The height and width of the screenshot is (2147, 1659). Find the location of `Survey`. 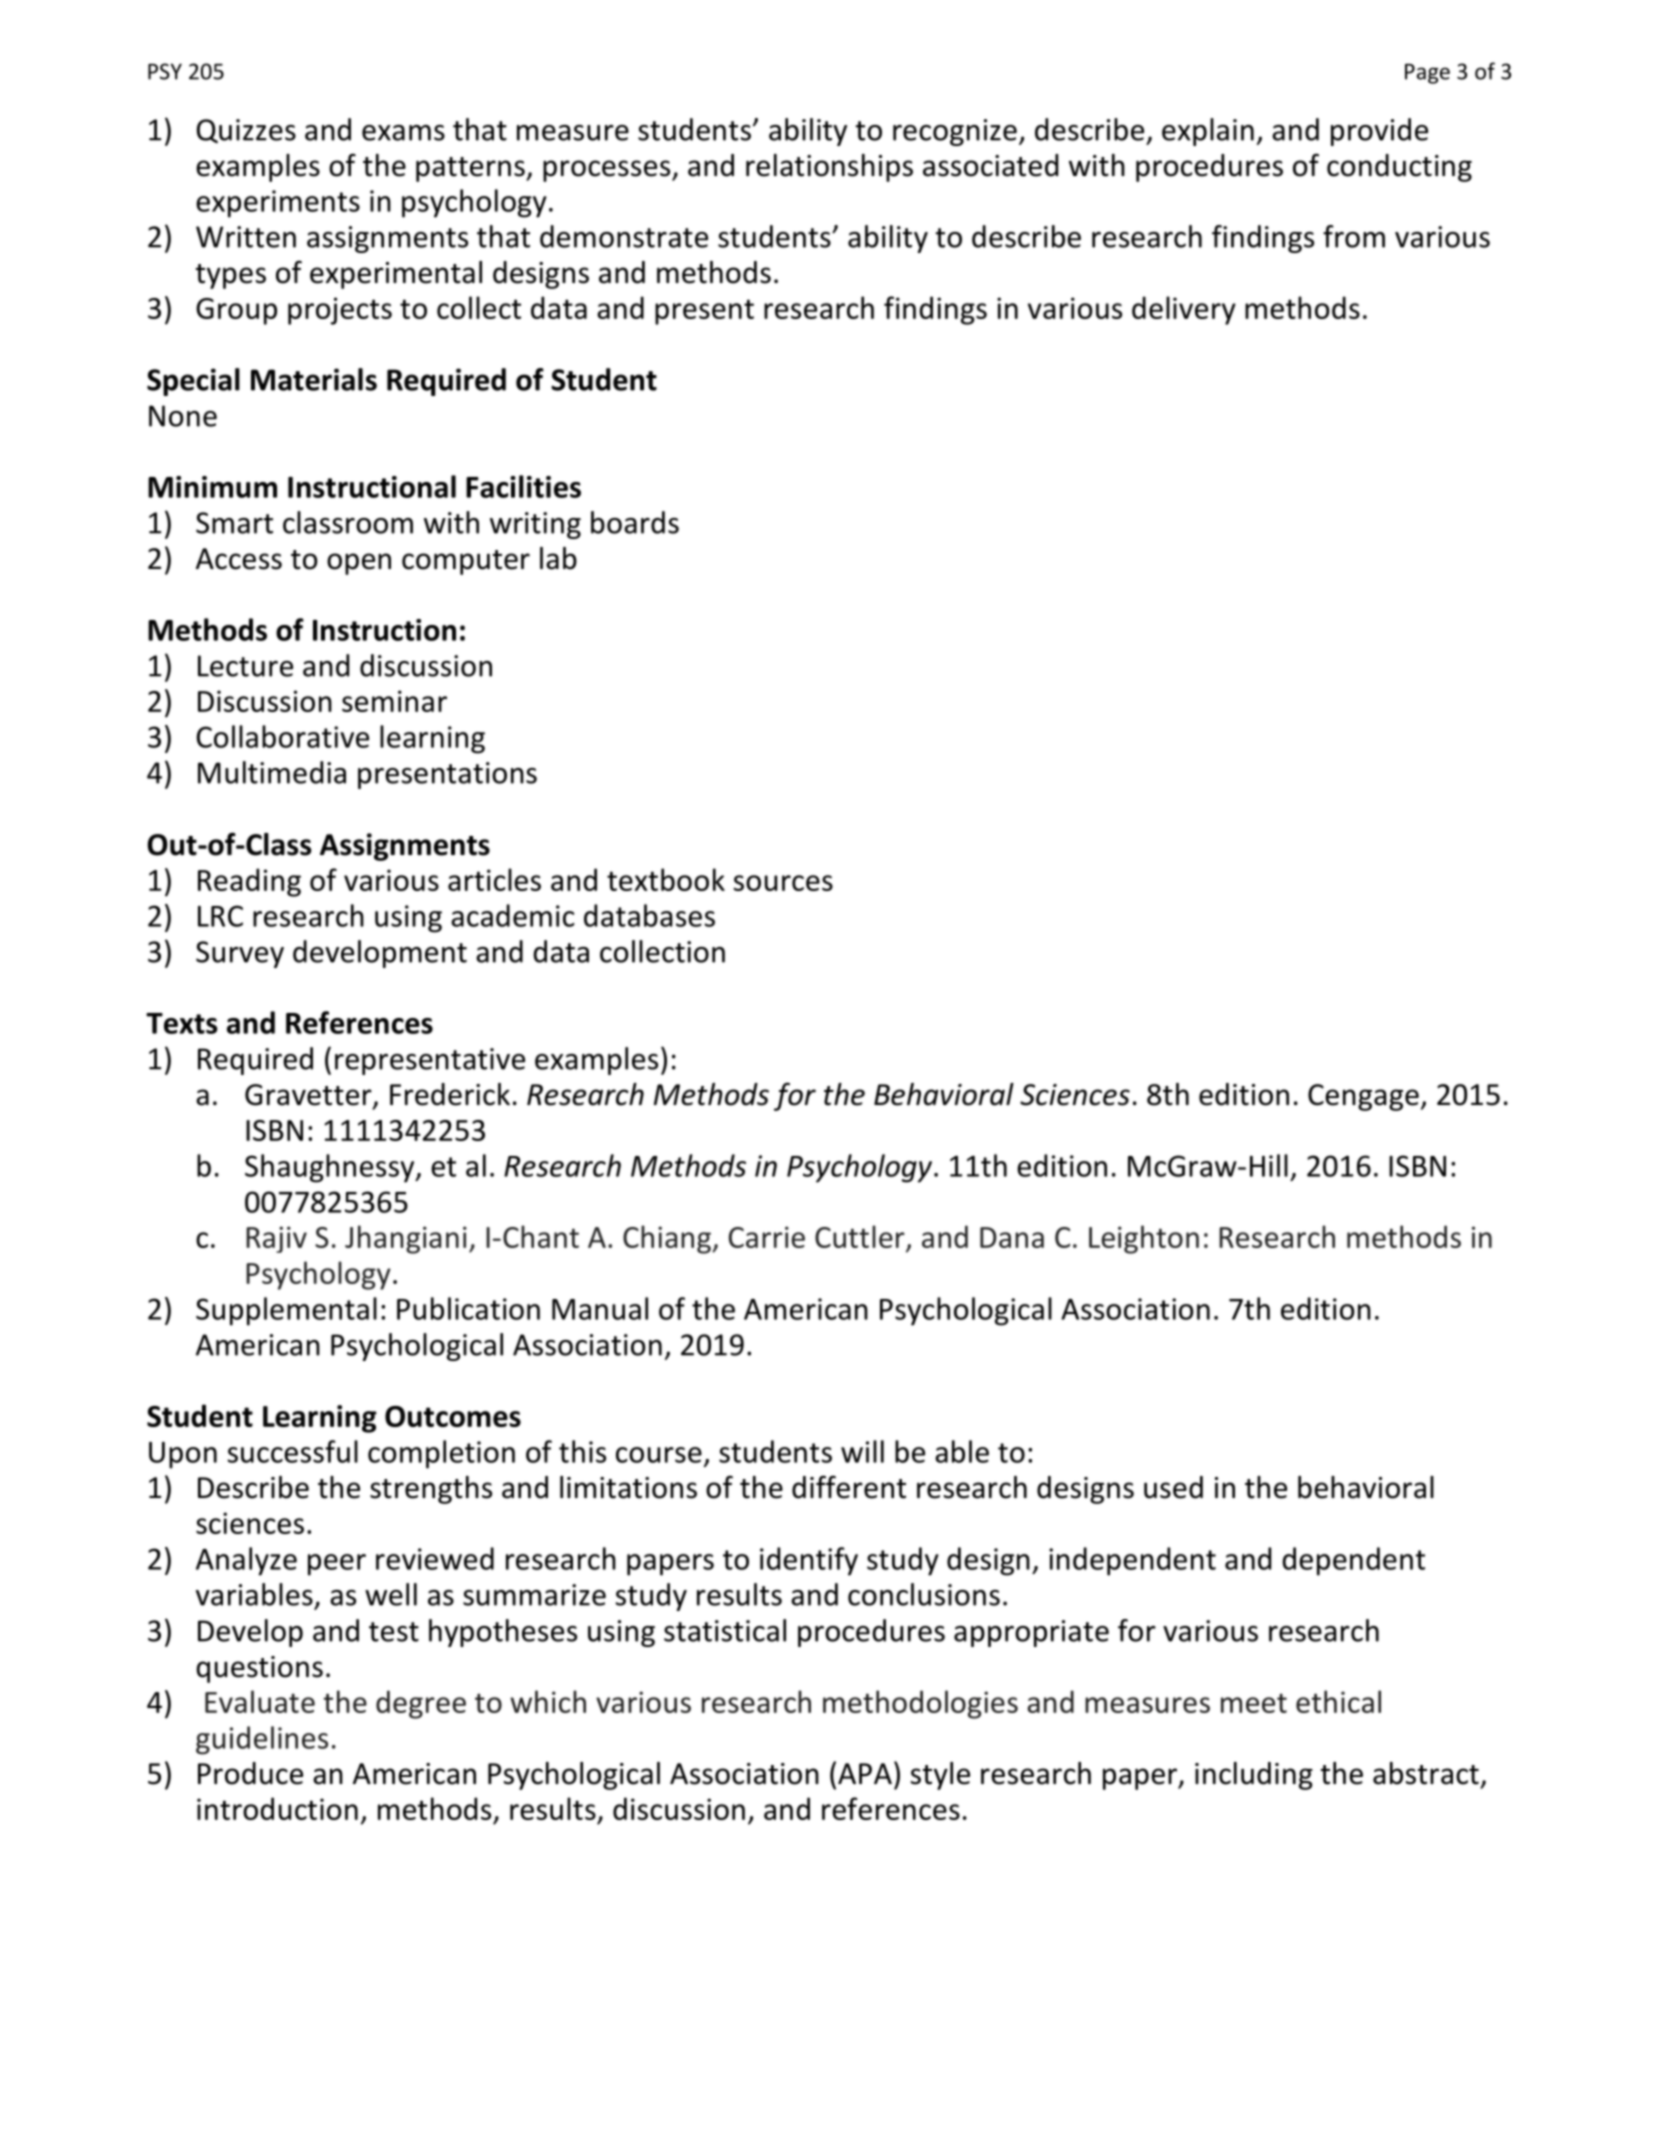

Survey is located at coordinates (240, 954).
